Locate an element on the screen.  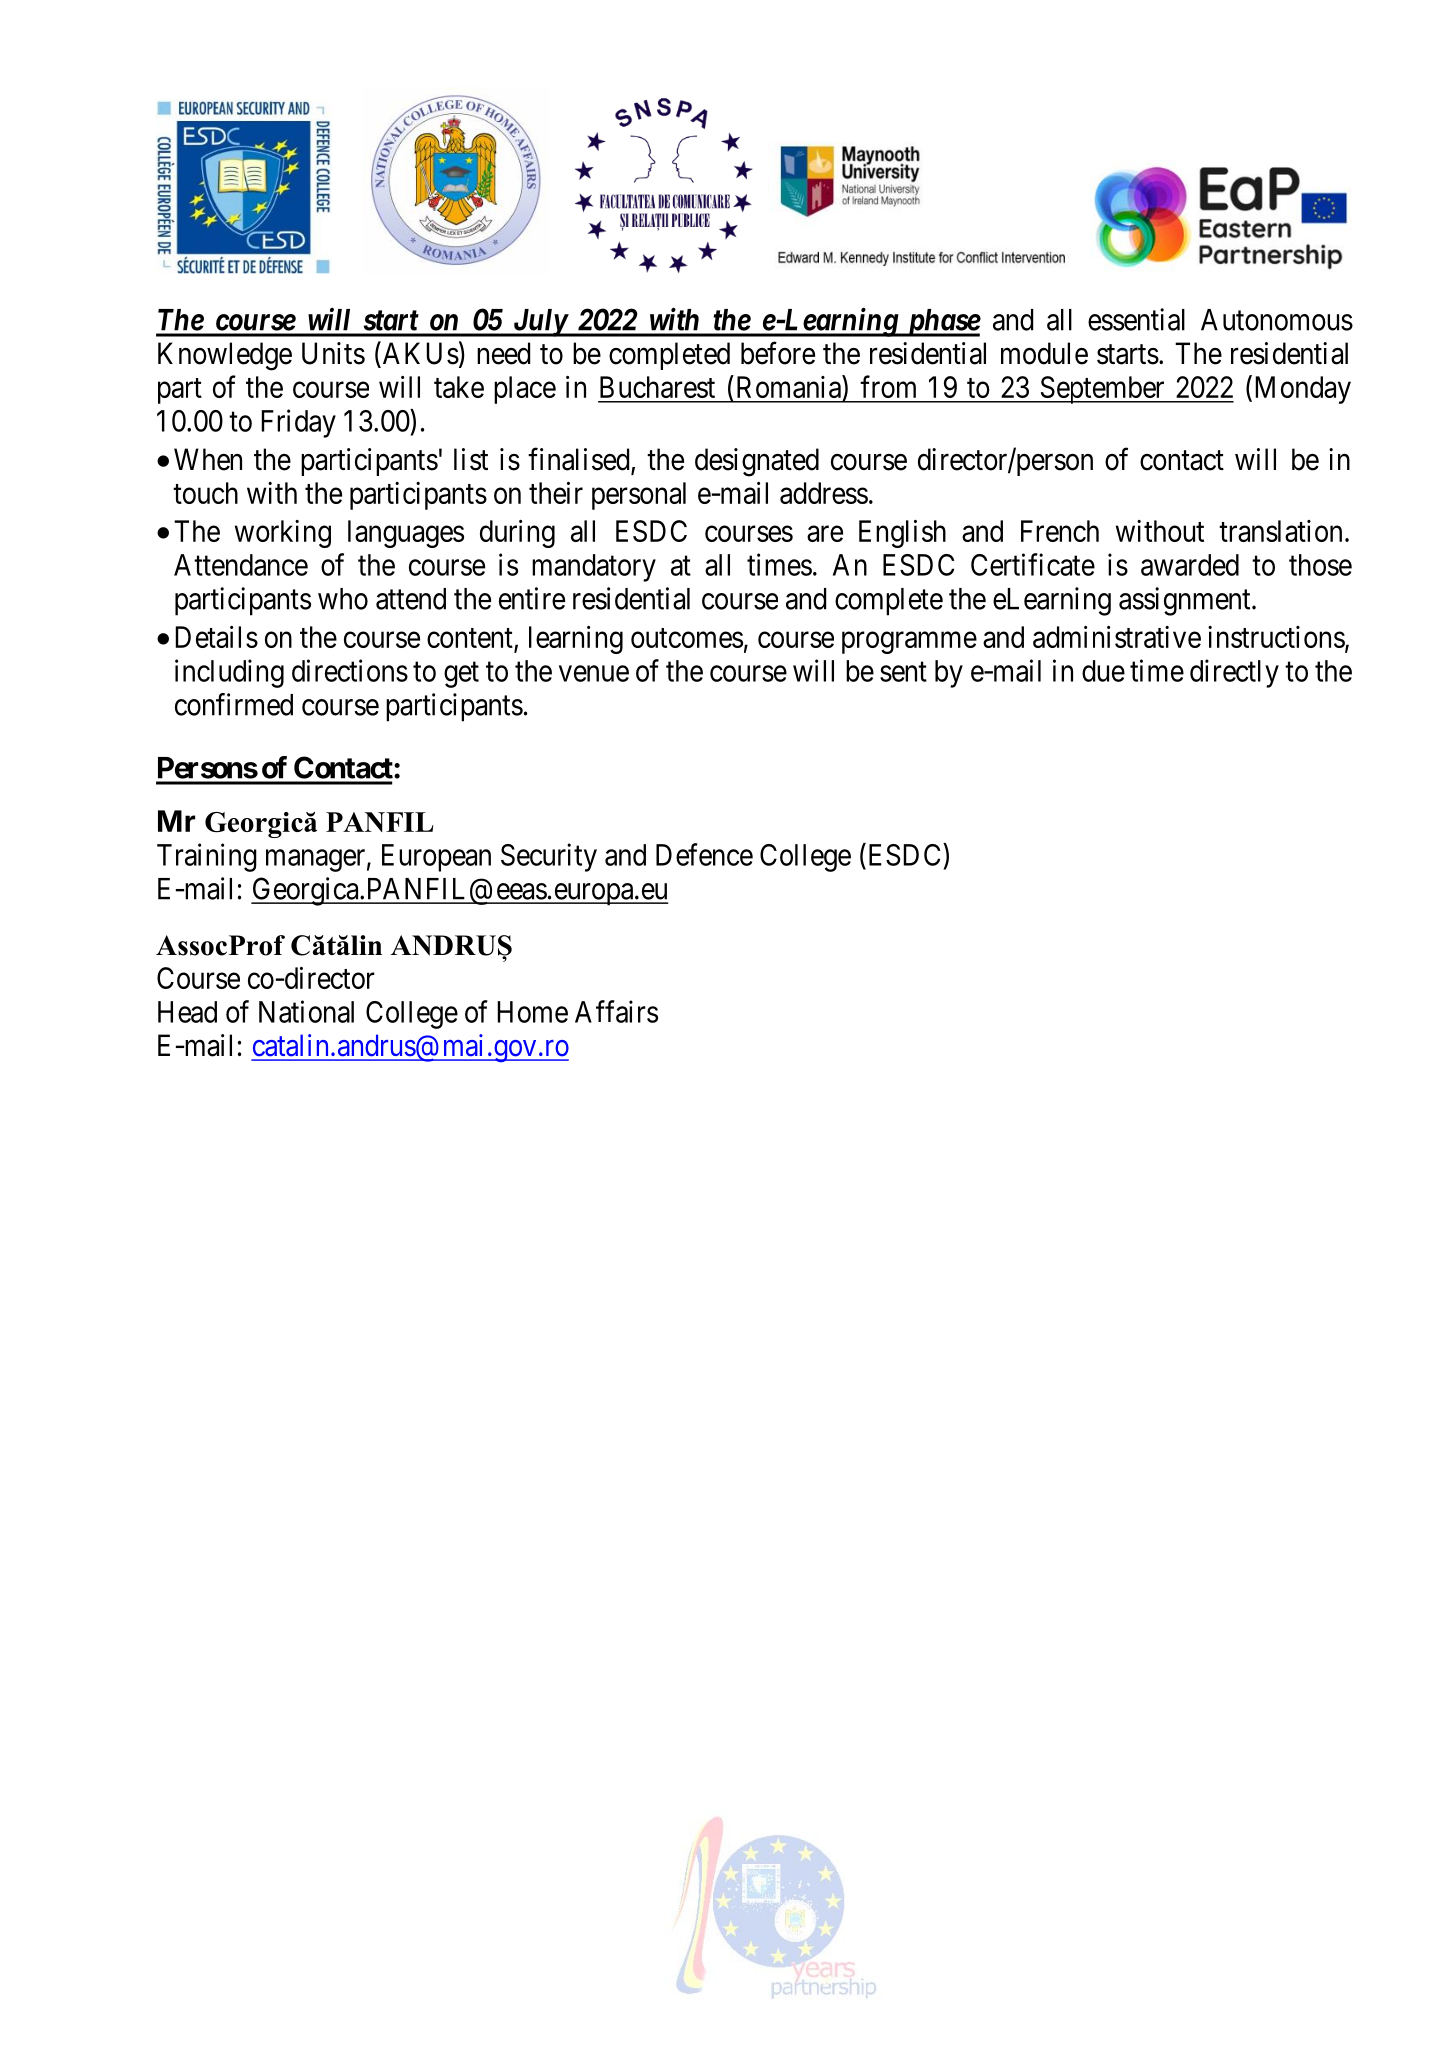
National is located at coordinates (306, 1011).
